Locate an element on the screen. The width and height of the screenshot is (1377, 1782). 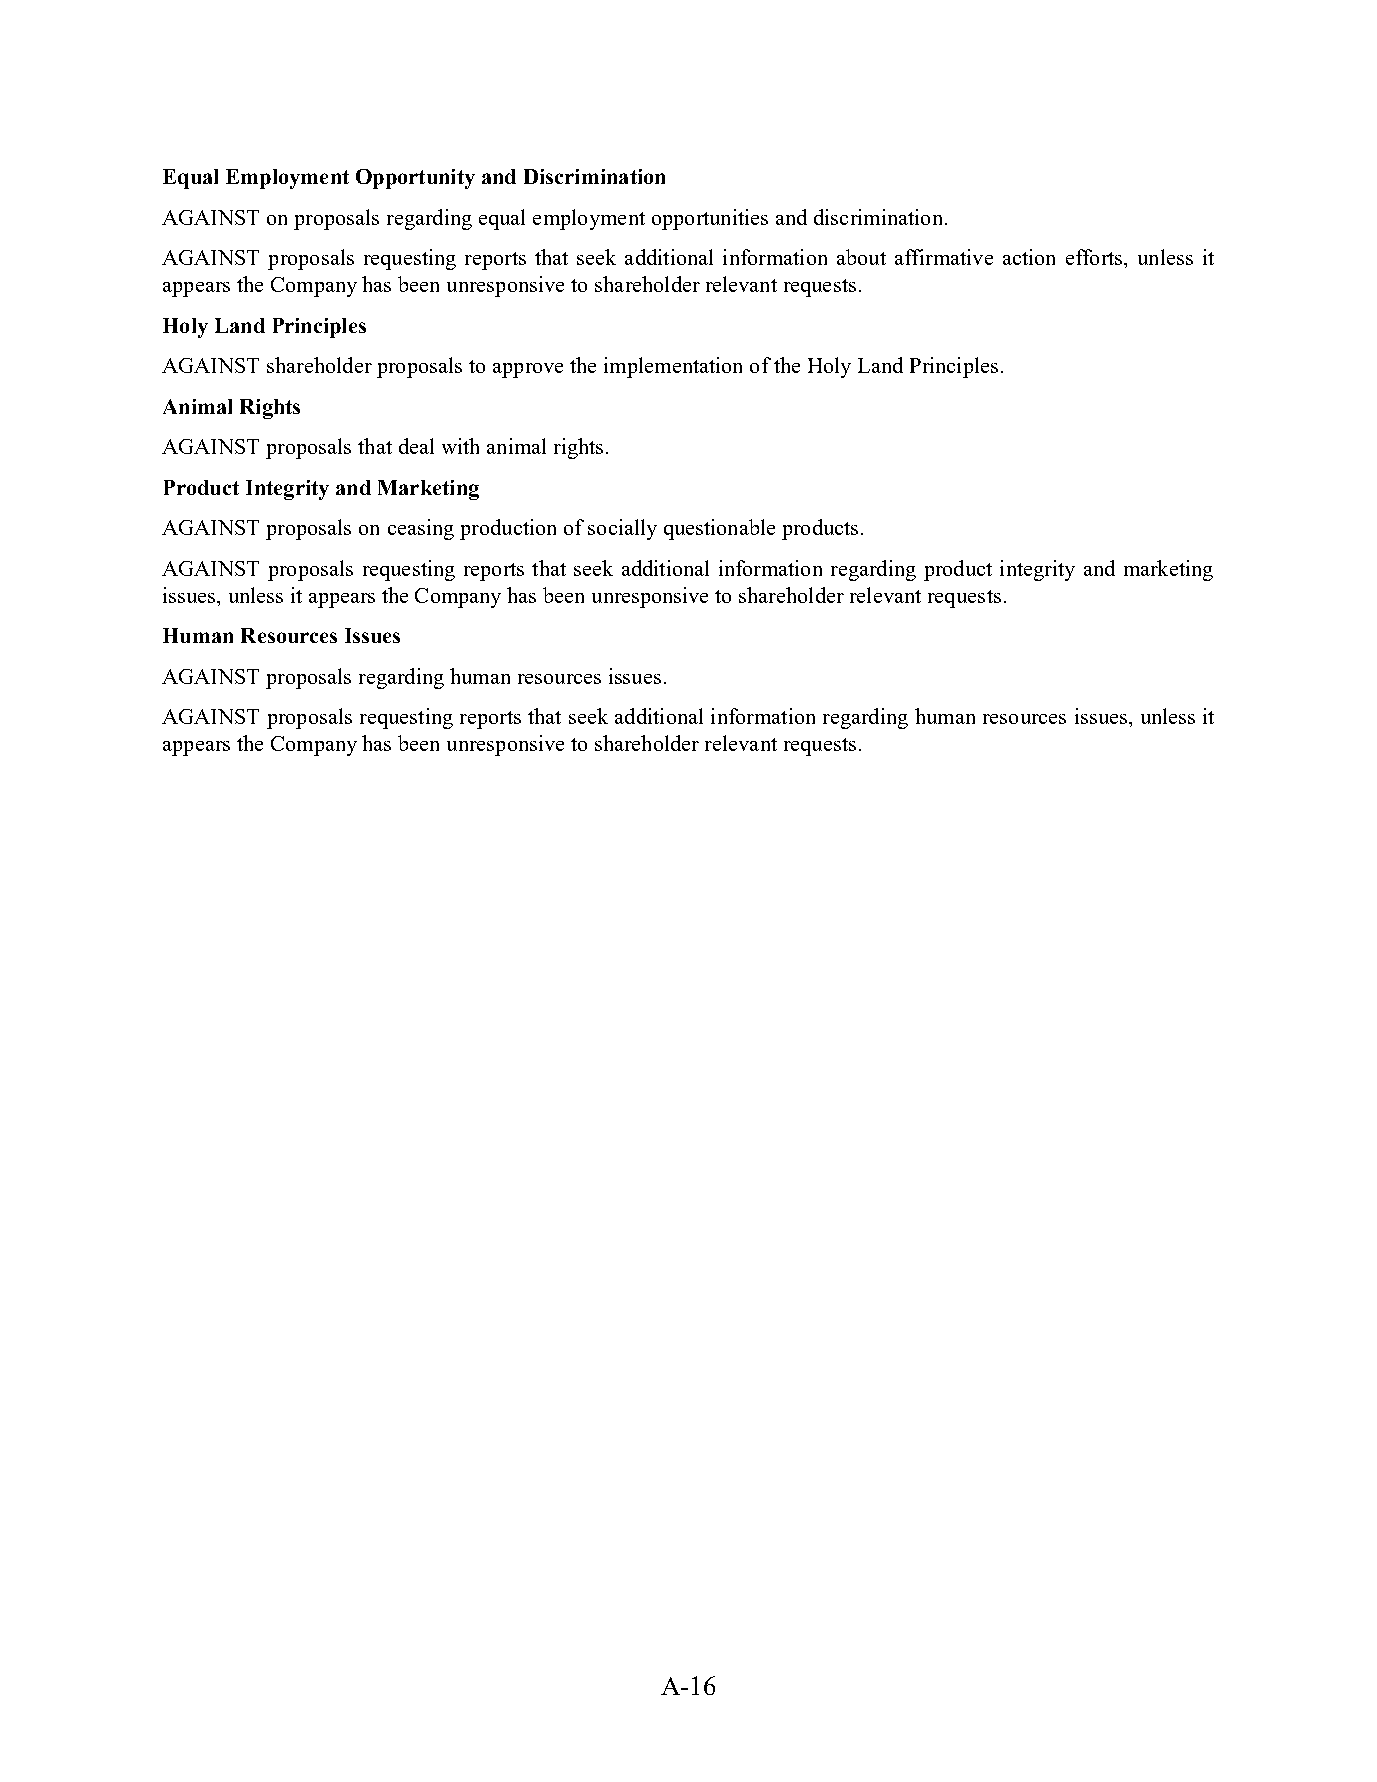
Opportunity is located at coordinates (415, 179).
